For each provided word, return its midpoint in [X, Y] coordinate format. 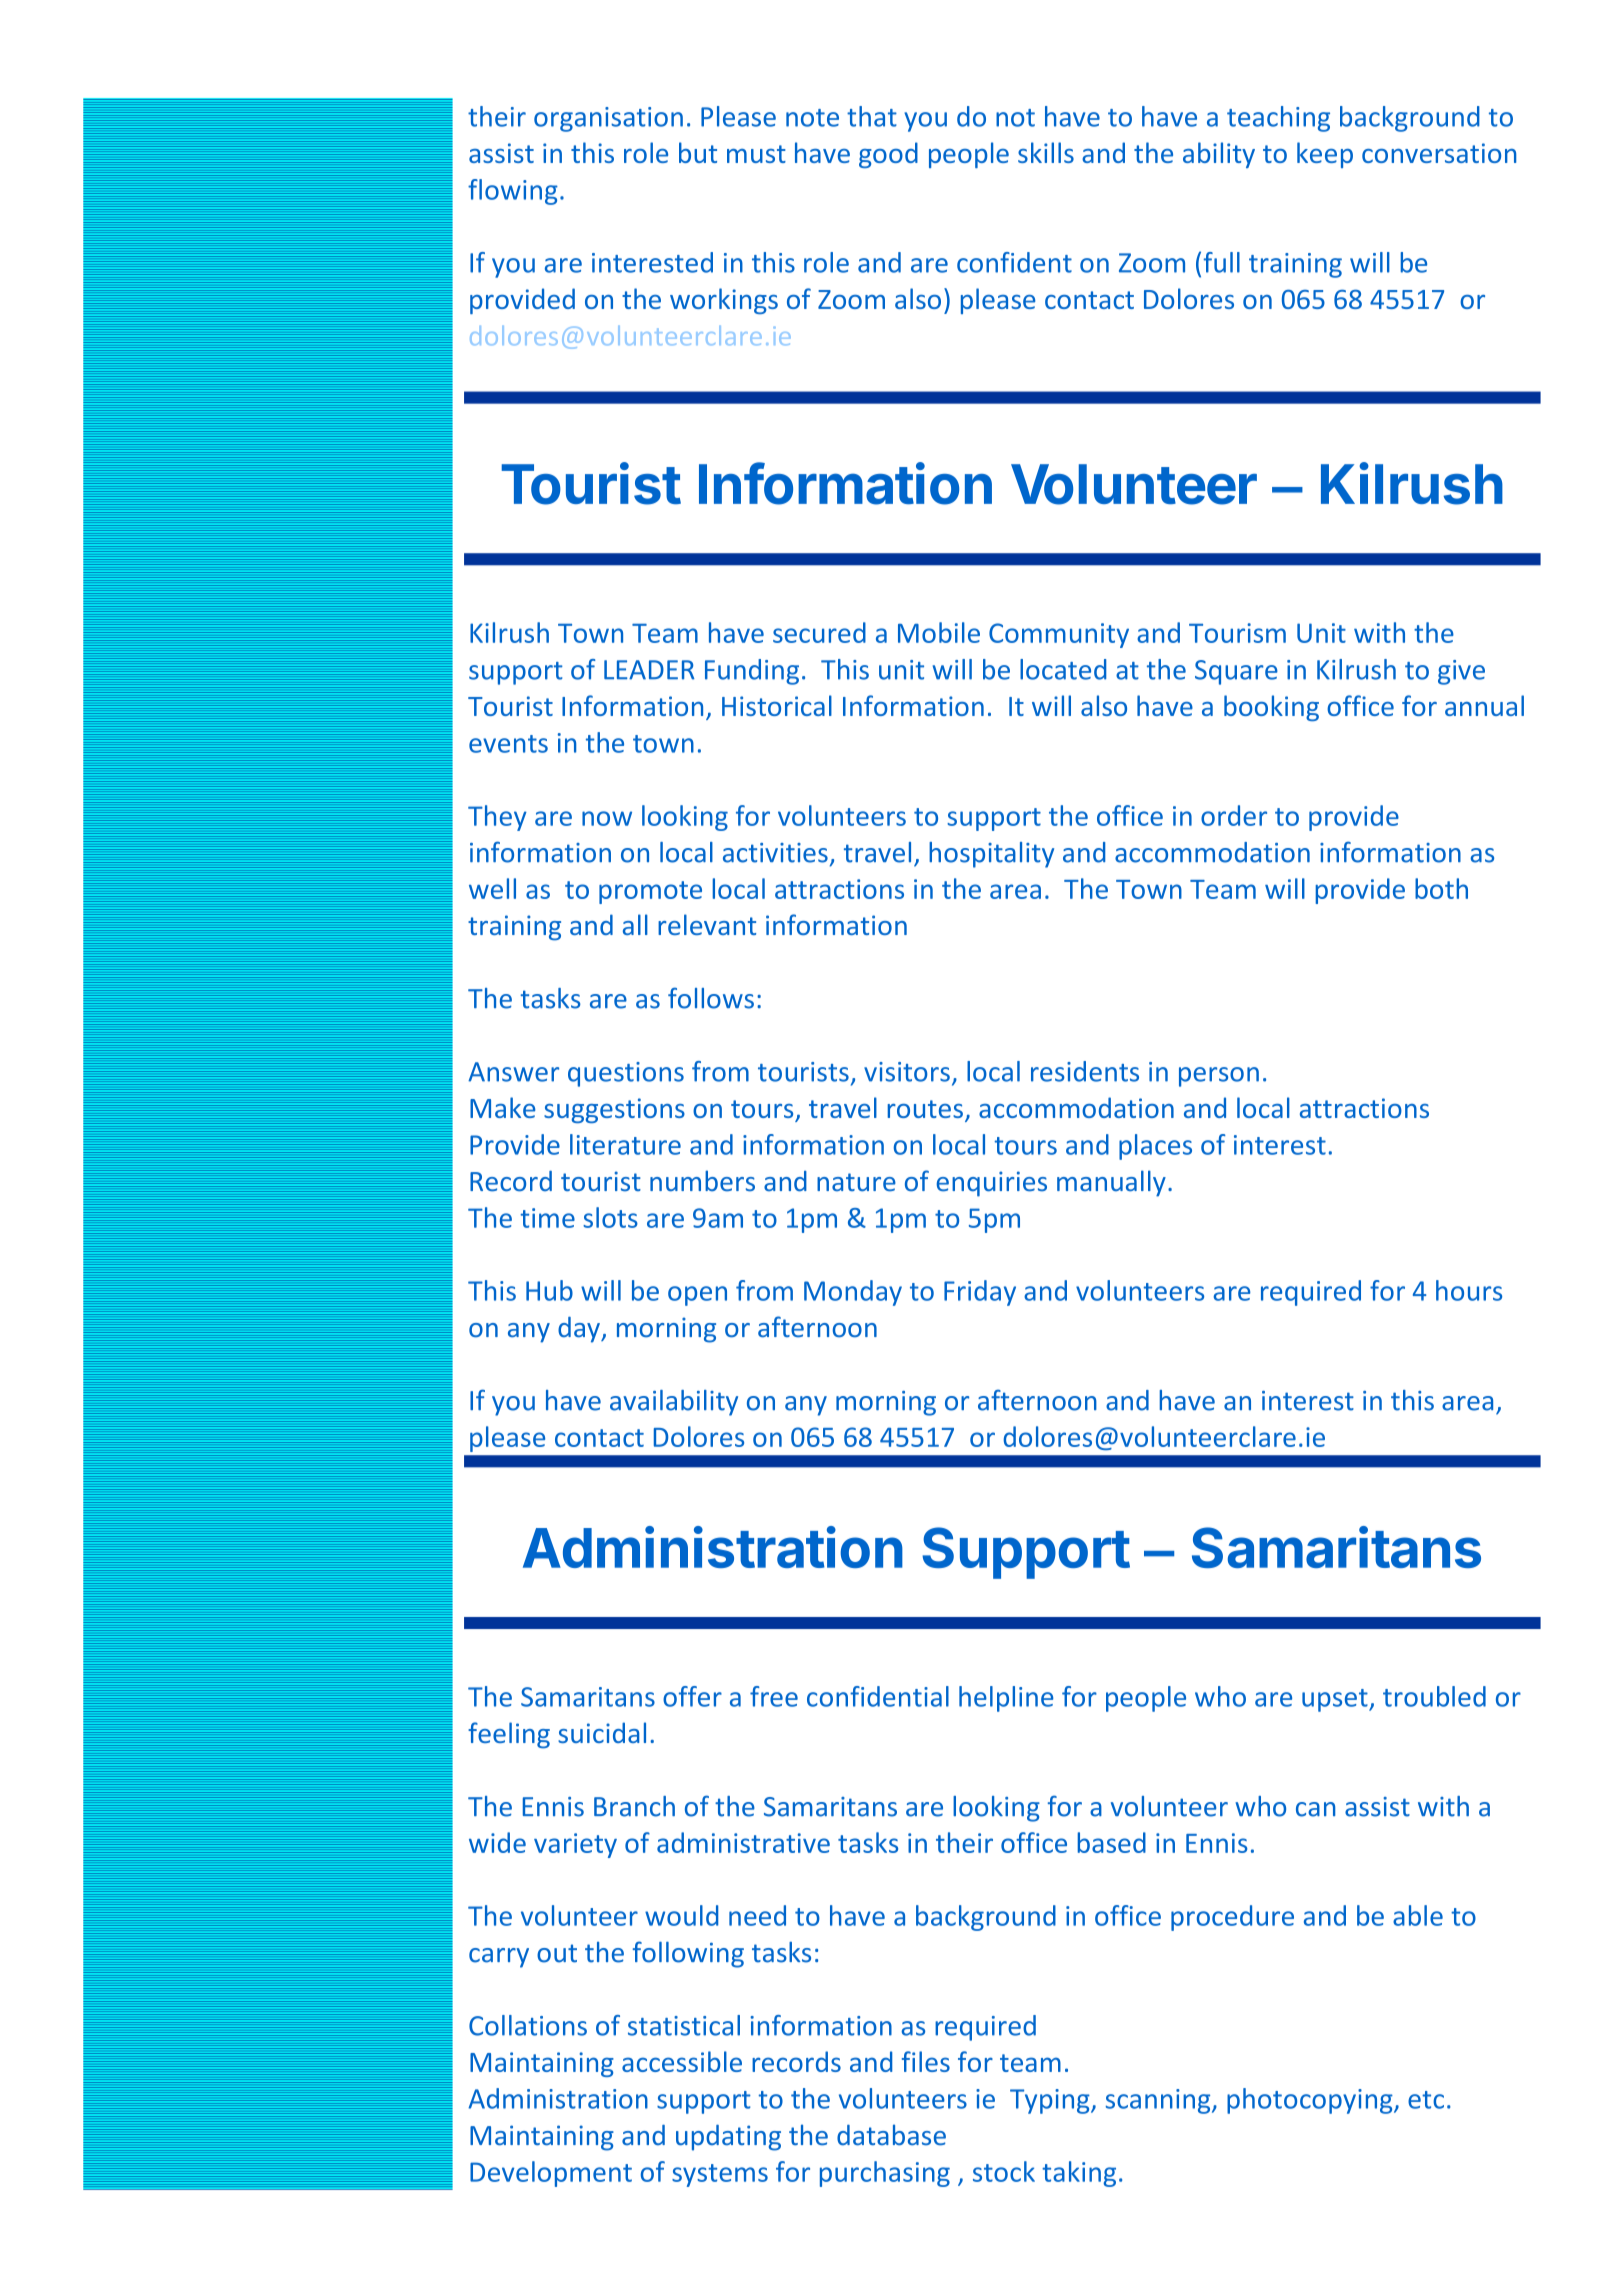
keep [1325, 155]
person [1219, 1077]
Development [551, 2174]
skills [1046, 152]
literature [625, 1144]
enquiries [992, 1184]
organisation [608, 119]
